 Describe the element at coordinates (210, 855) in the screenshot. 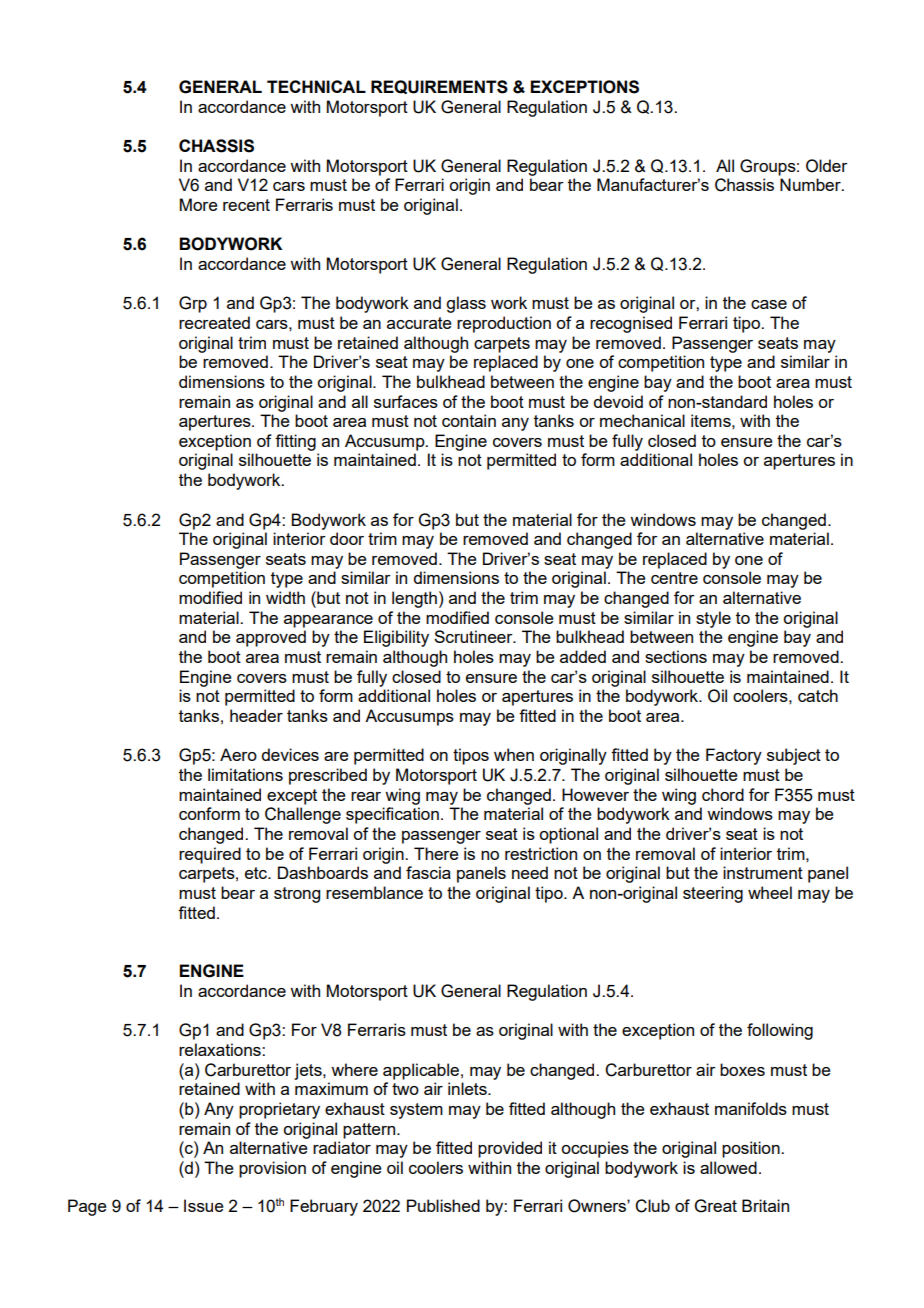

I see `required` at that location.
